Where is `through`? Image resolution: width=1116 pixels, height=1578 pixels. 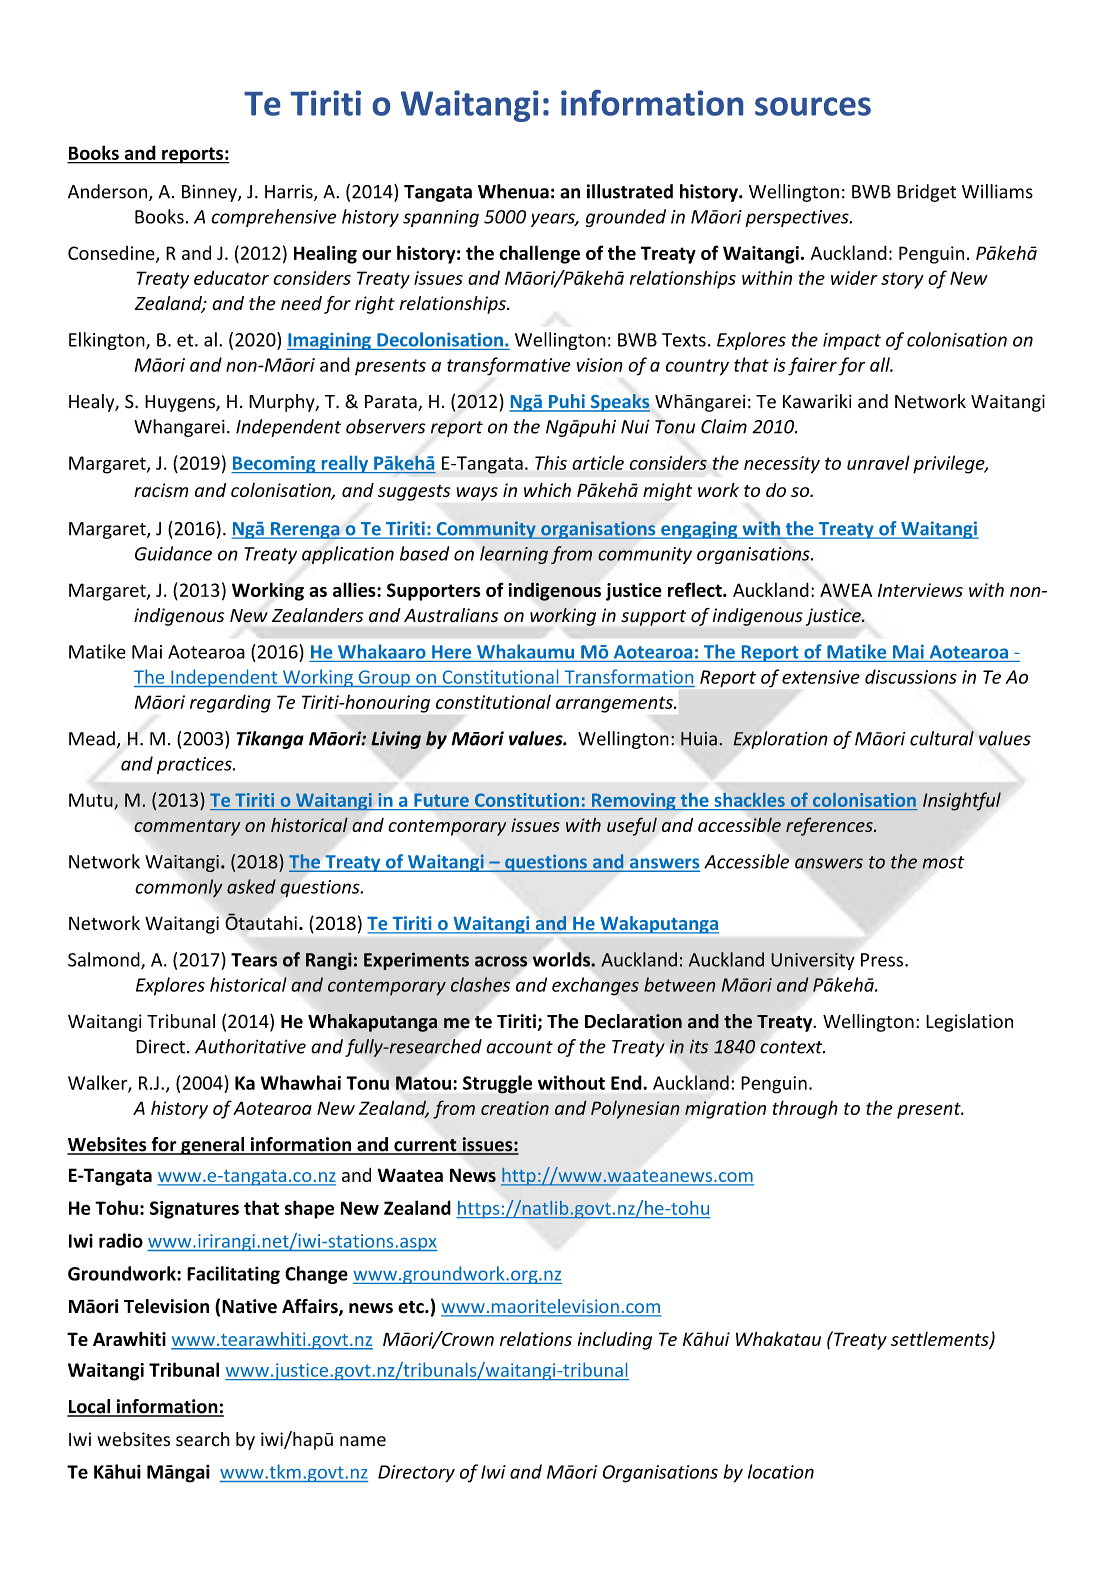
through is located at coordinates (805, 1109).
